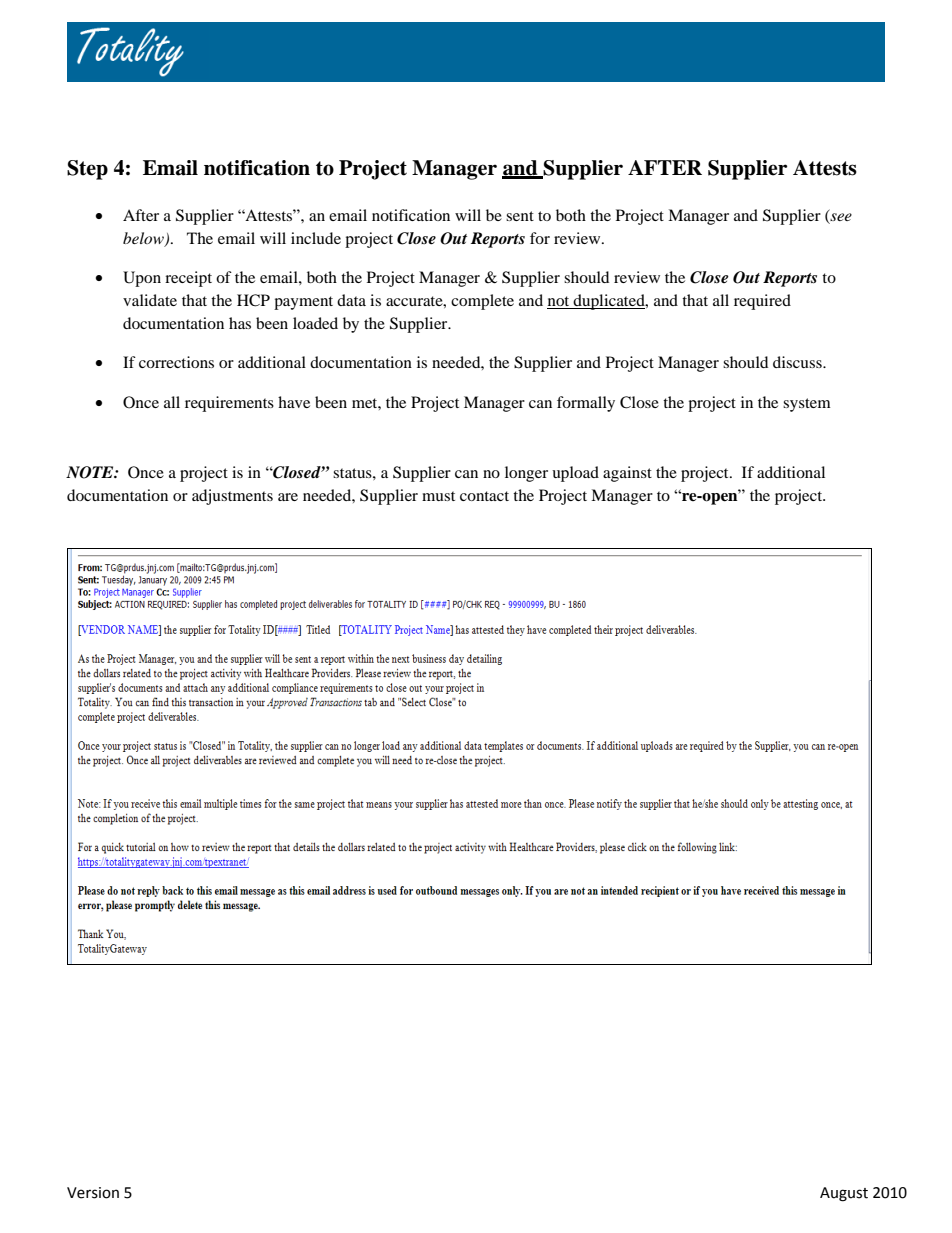 The width and height of the document is (952, 1233). I want to click on Version, so click(93, 1193).
